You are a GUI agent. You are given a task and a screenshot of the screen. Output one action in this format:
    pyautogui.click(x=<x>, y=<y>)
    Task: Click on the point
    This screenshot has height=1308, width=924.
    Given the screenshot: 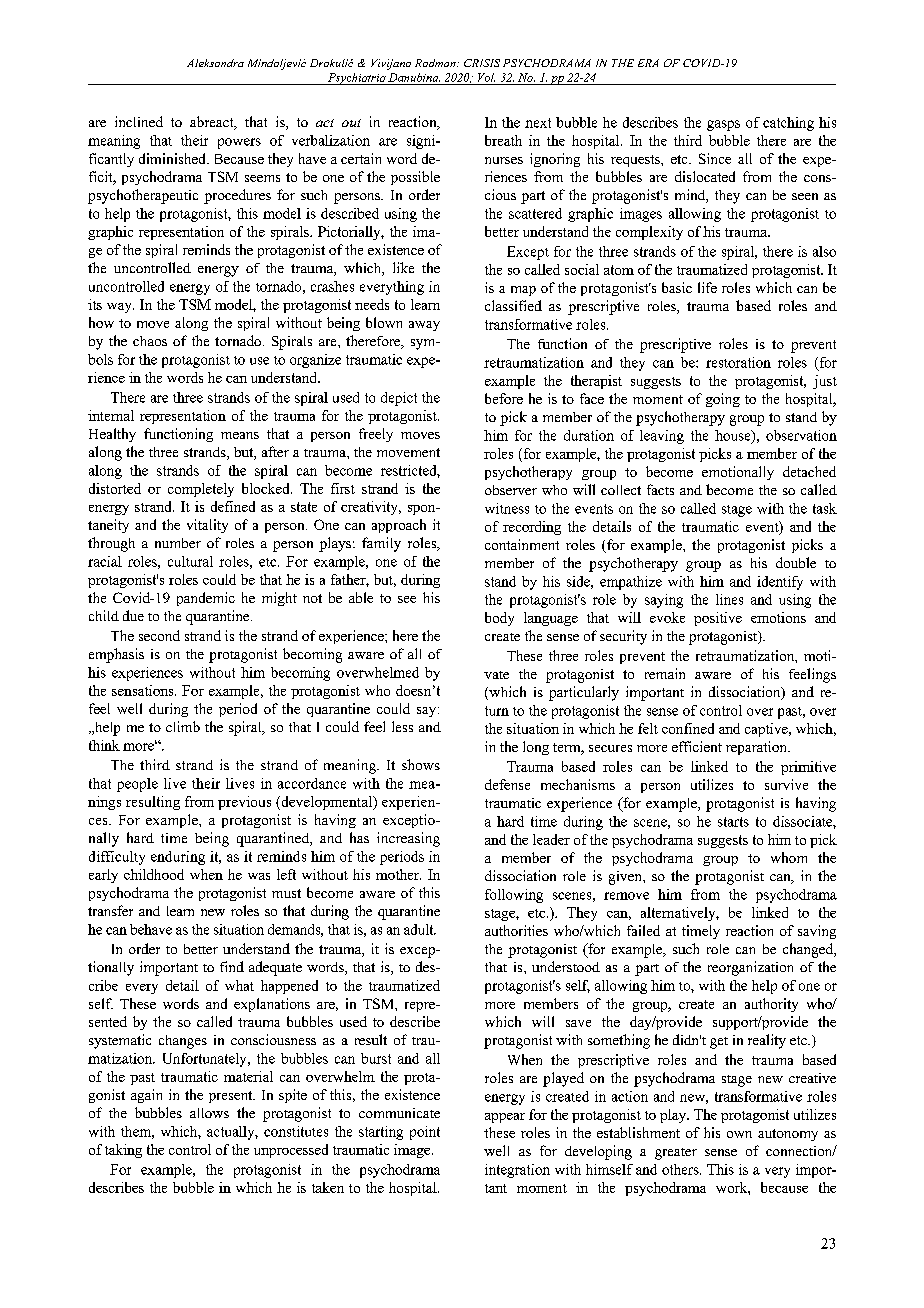 What is the action you would take?
    pyautogui.click(x=425, y=1133)
